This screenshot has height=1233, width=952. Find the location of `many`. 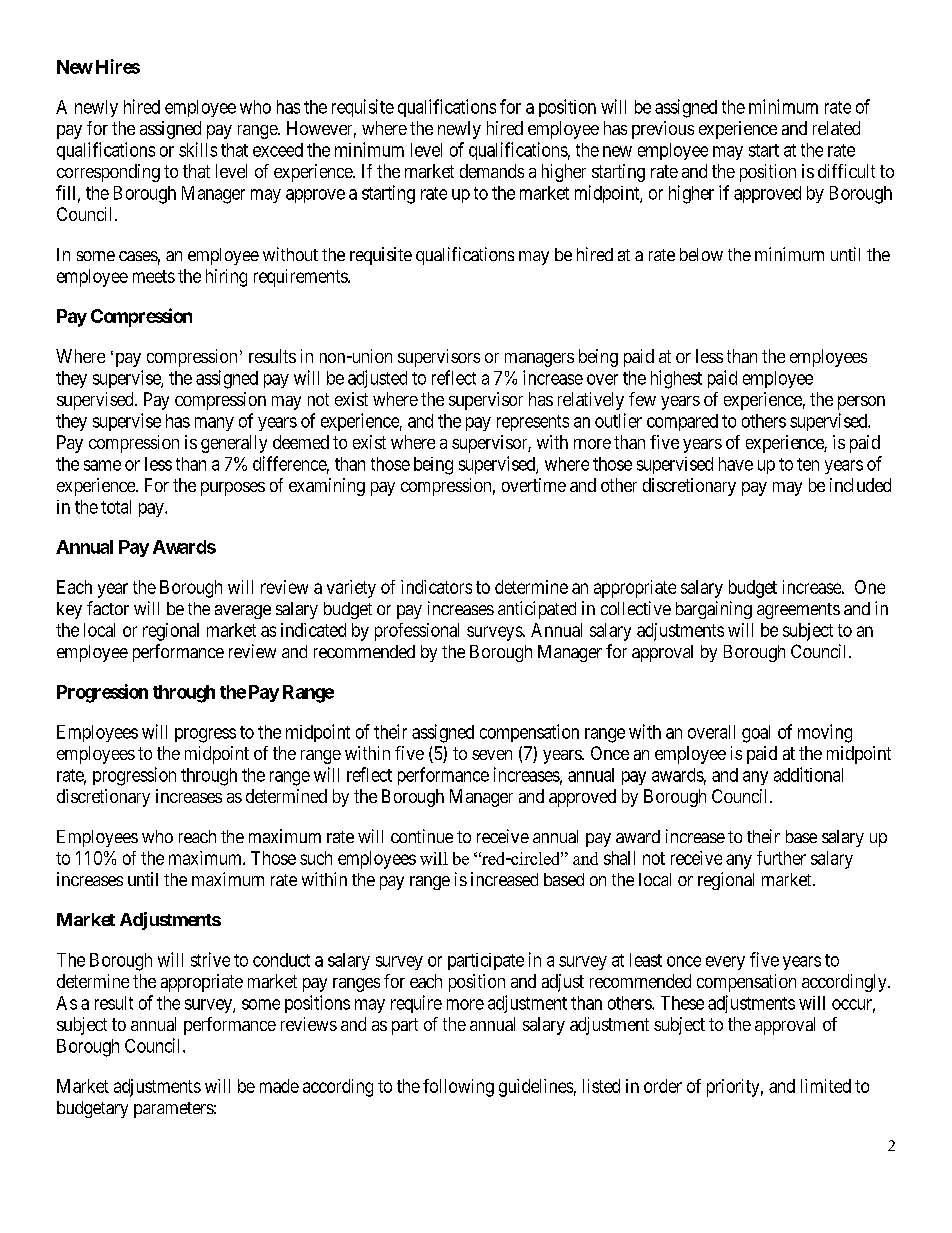

many is located at coordinates (214, 424).
